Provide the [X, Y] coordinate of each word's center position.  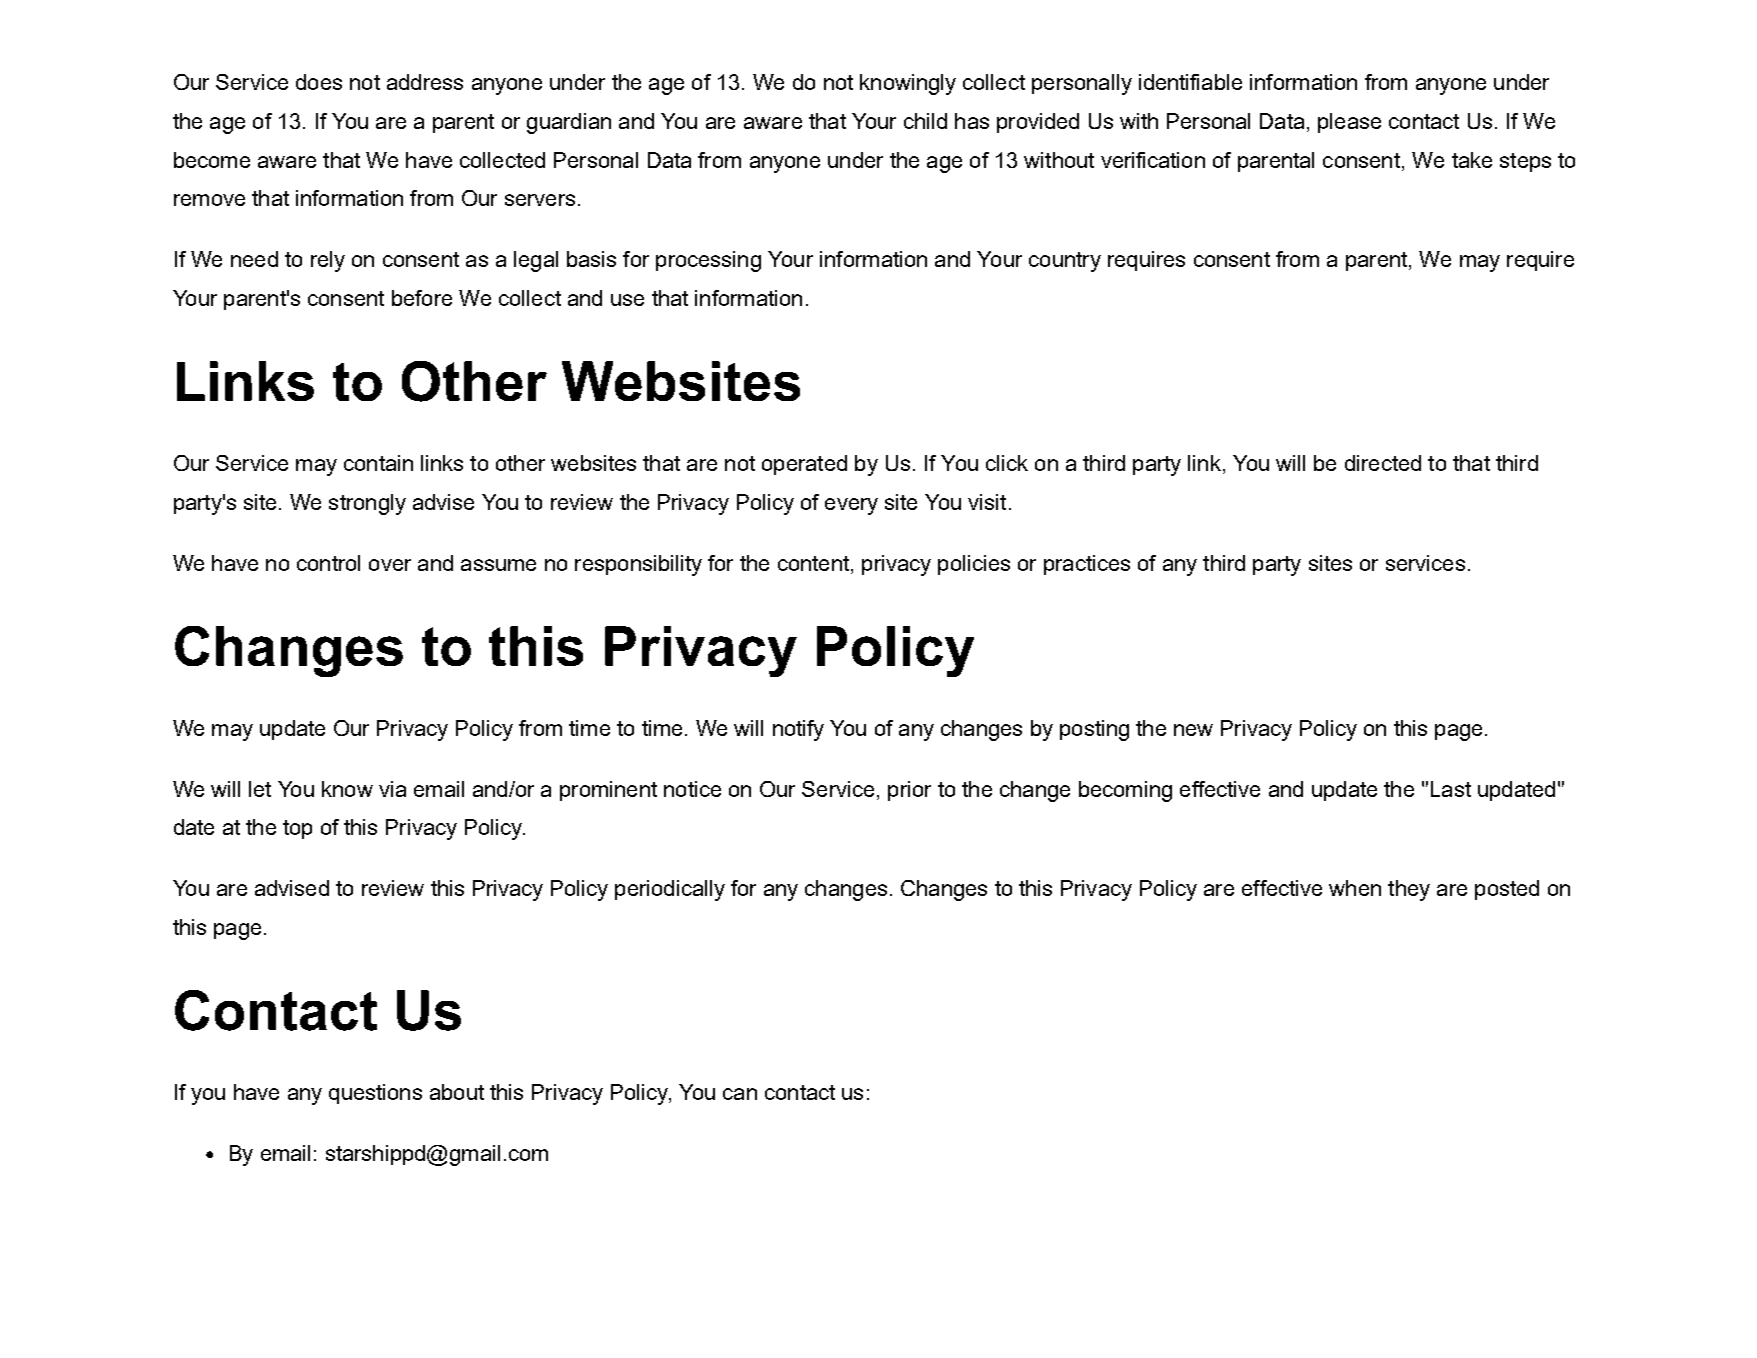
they [1409, 890]
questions [375, 1094]
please [1349, 123]
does [319, 82]
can [740, 1094]
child [925, 121]
